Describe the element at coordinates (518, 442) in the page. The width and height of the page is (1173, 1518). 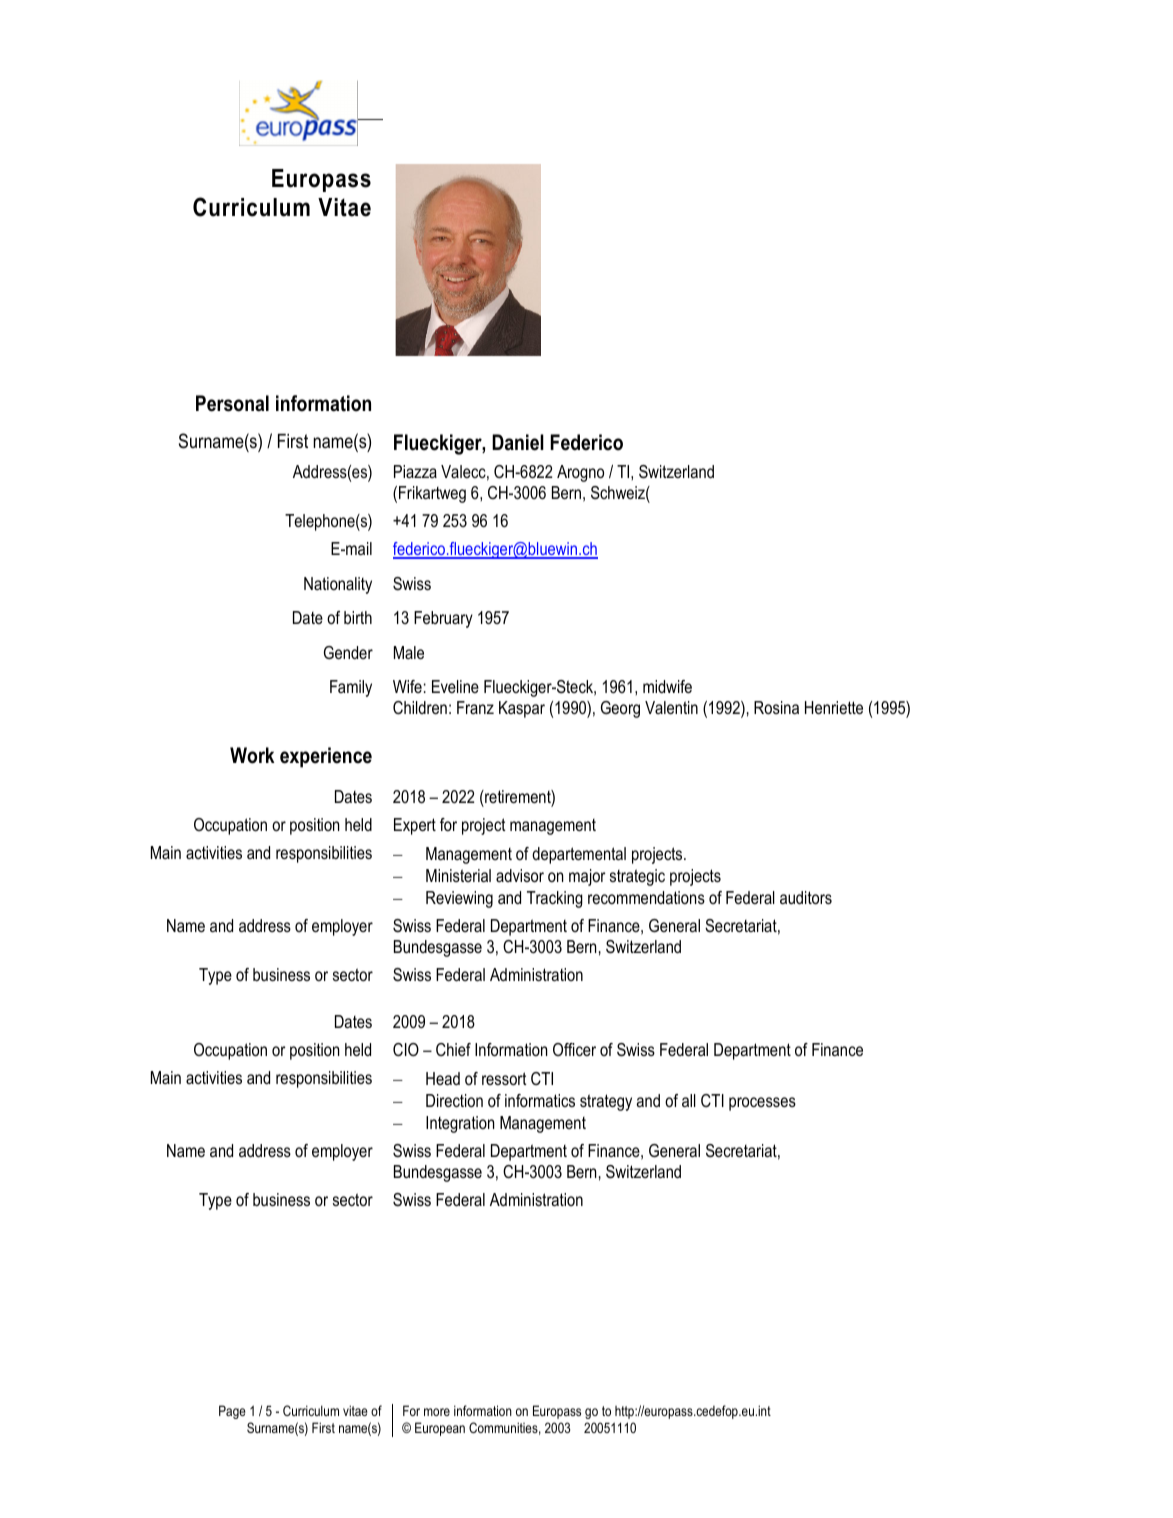
I see `Daniel` at that location.
